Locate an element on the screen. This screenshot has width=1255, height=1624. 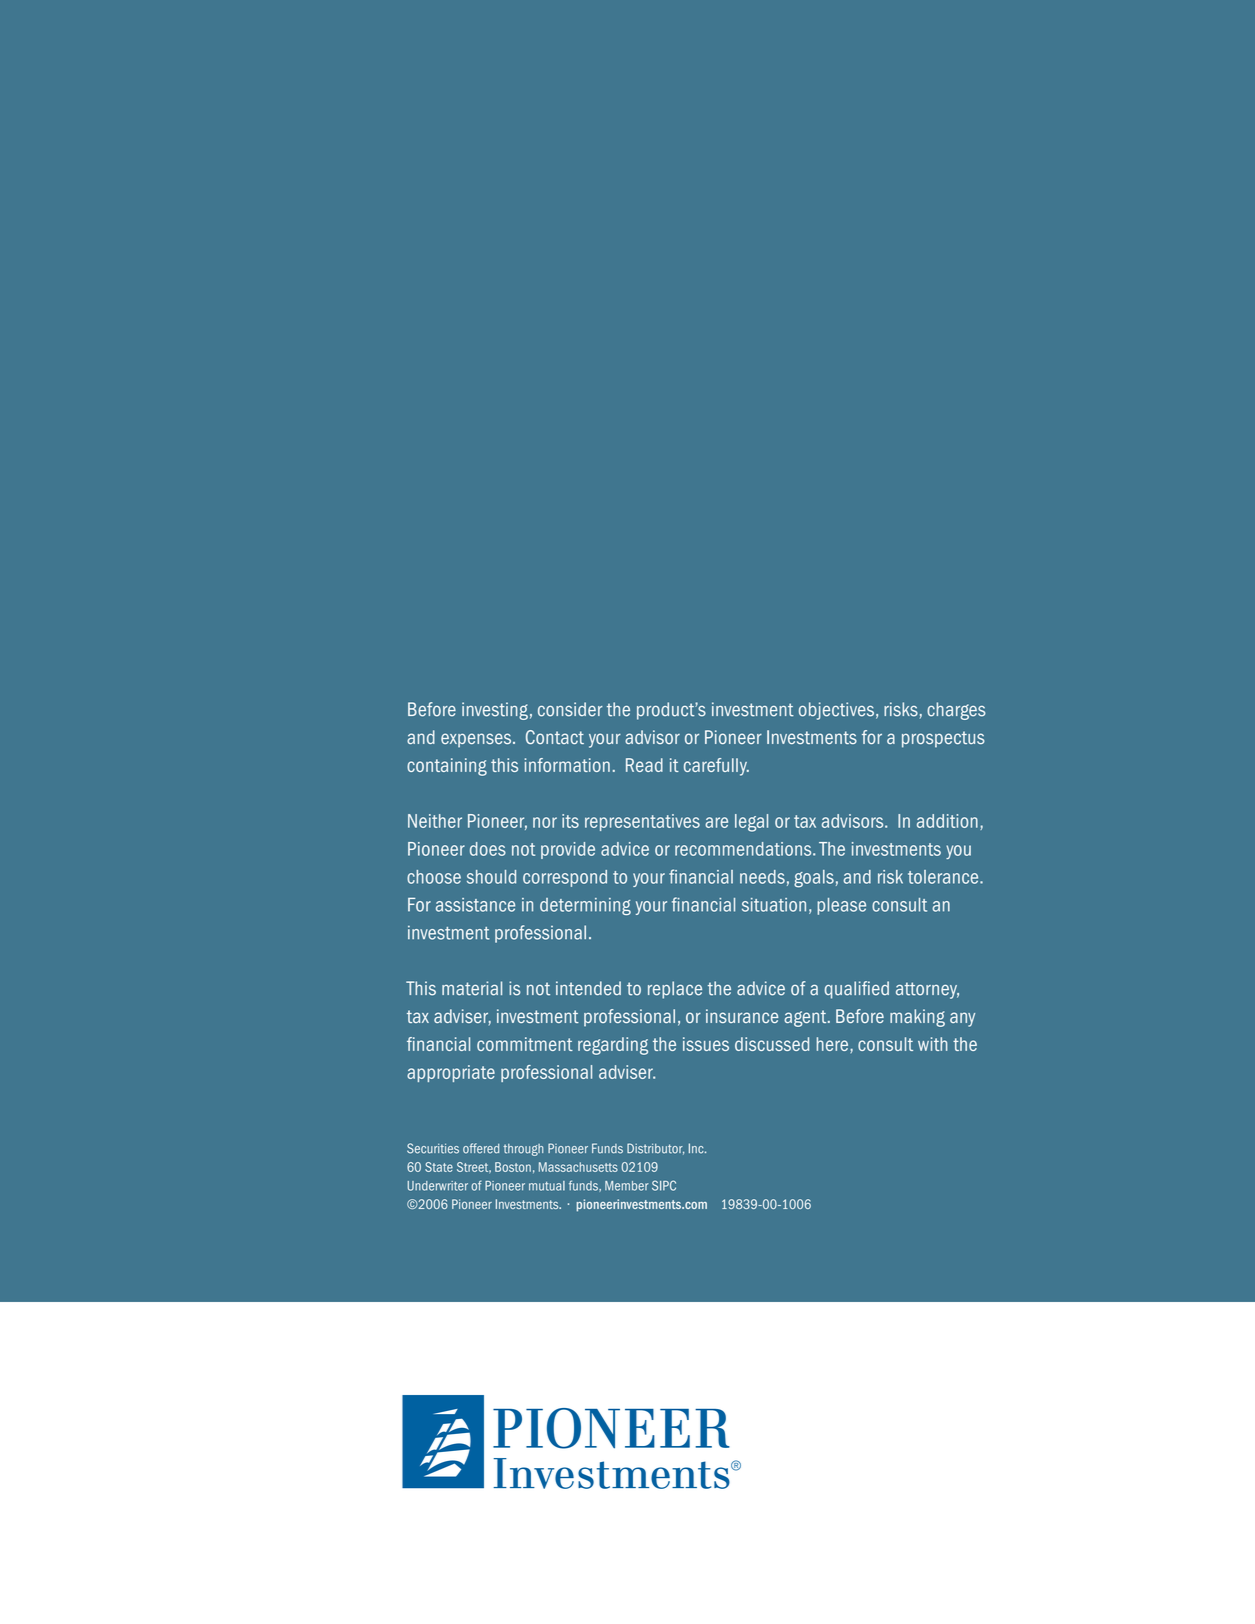
carefully is located at coordinates (716, 767).
